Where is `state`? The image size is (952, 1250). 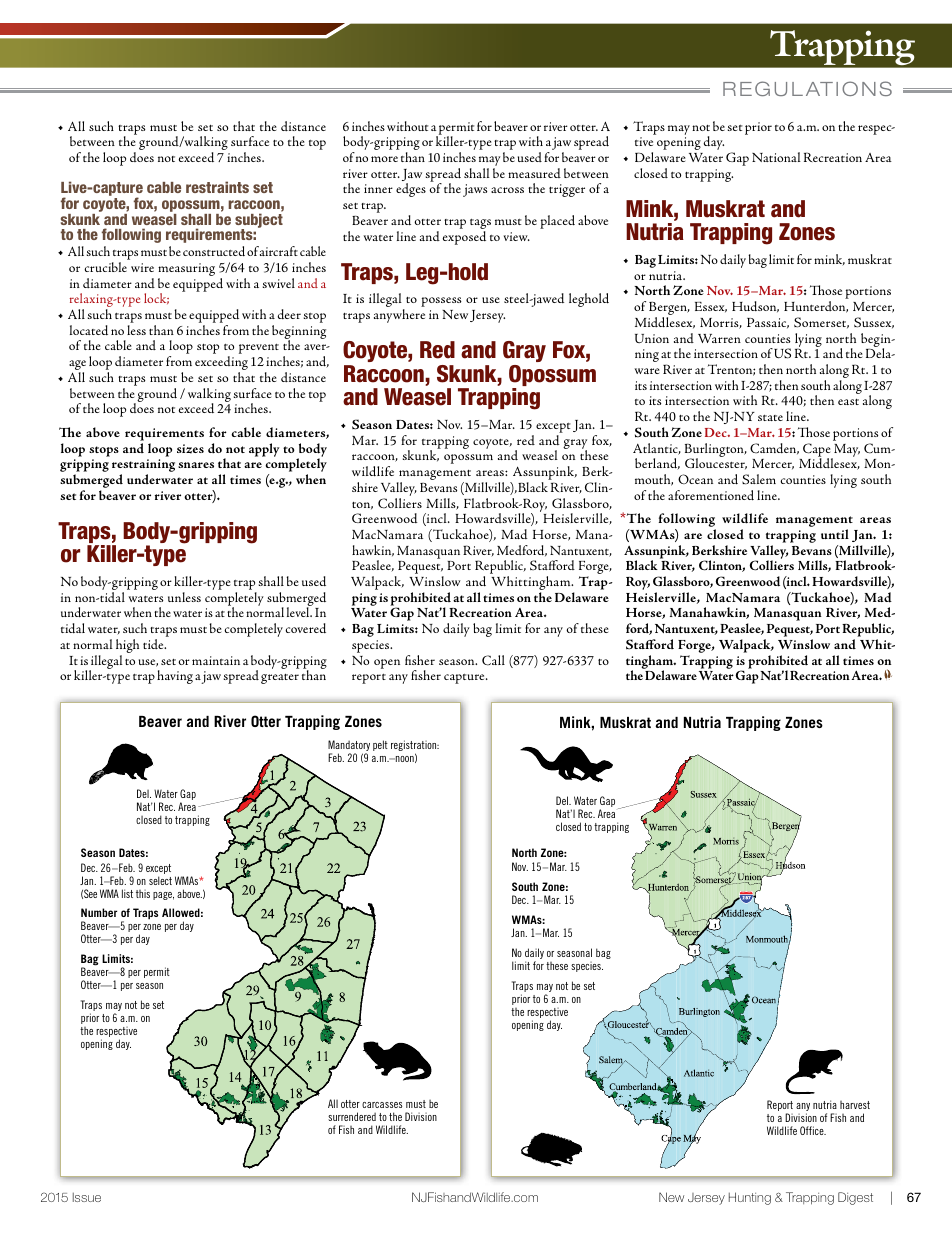
state is located at coordinates (770, 418).
